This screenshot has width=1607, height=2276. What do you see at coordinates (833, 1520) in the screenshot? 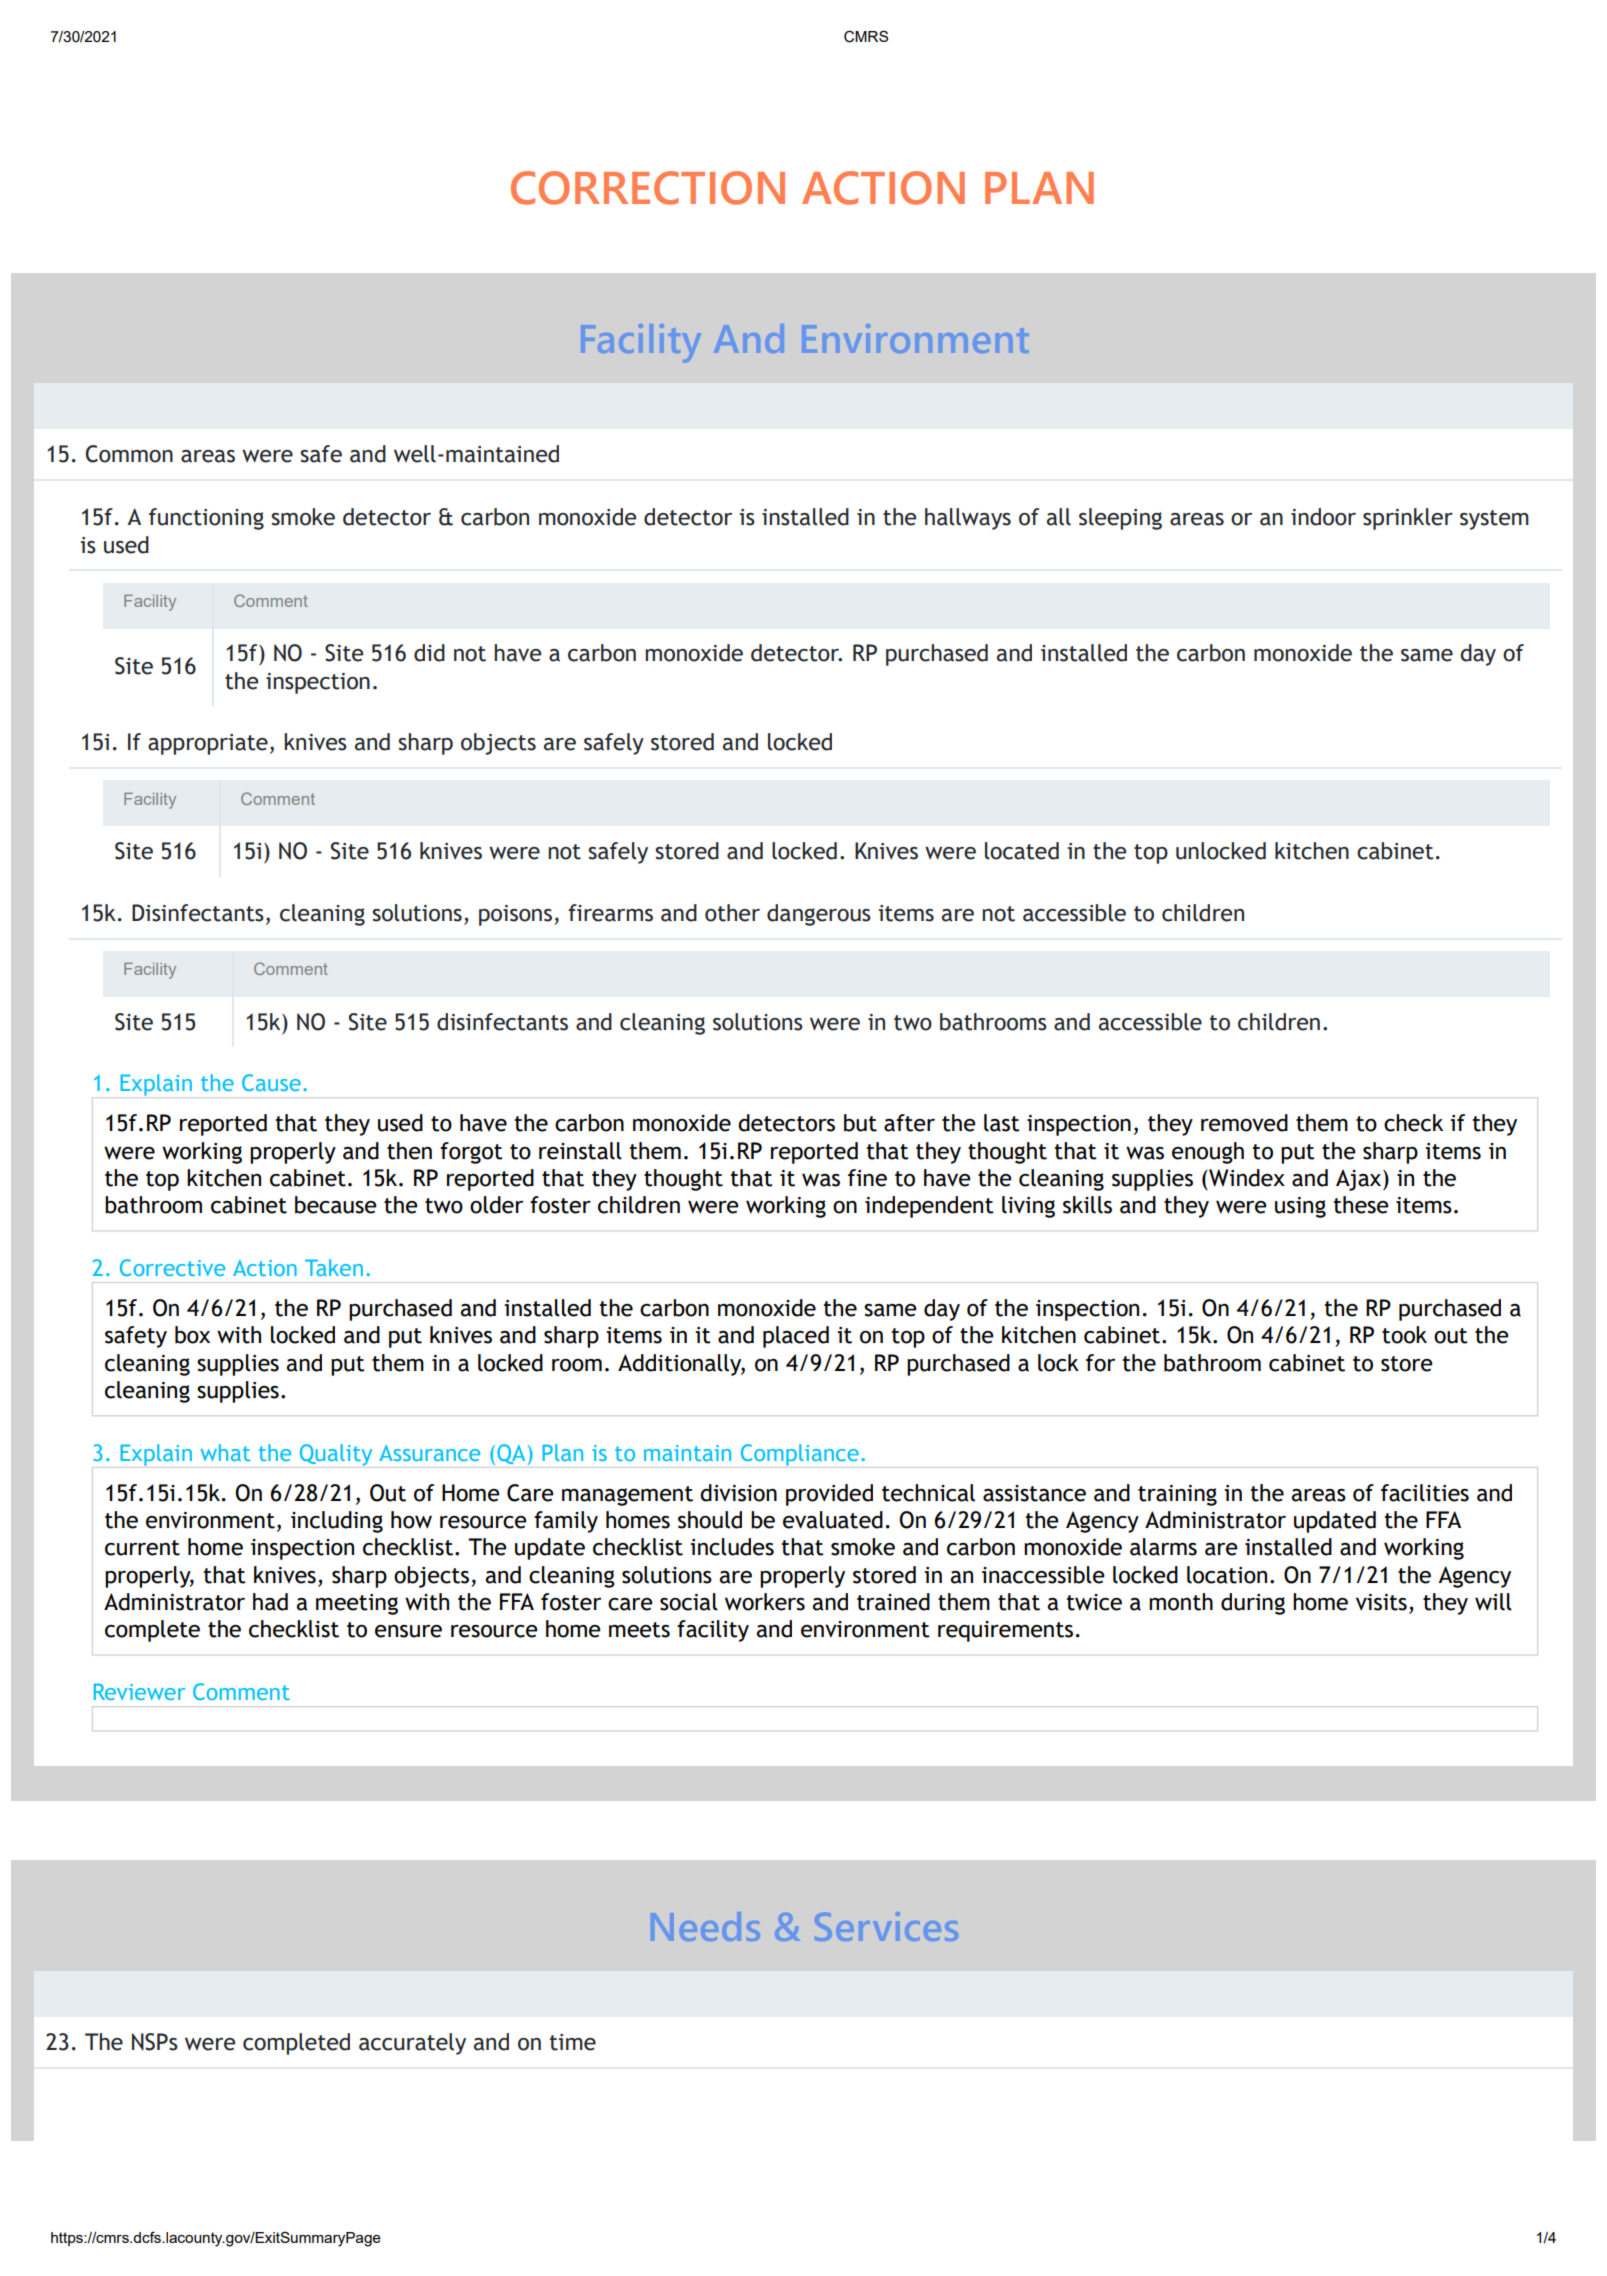
I see `evaluated` at bounding box center [833, 1520].
